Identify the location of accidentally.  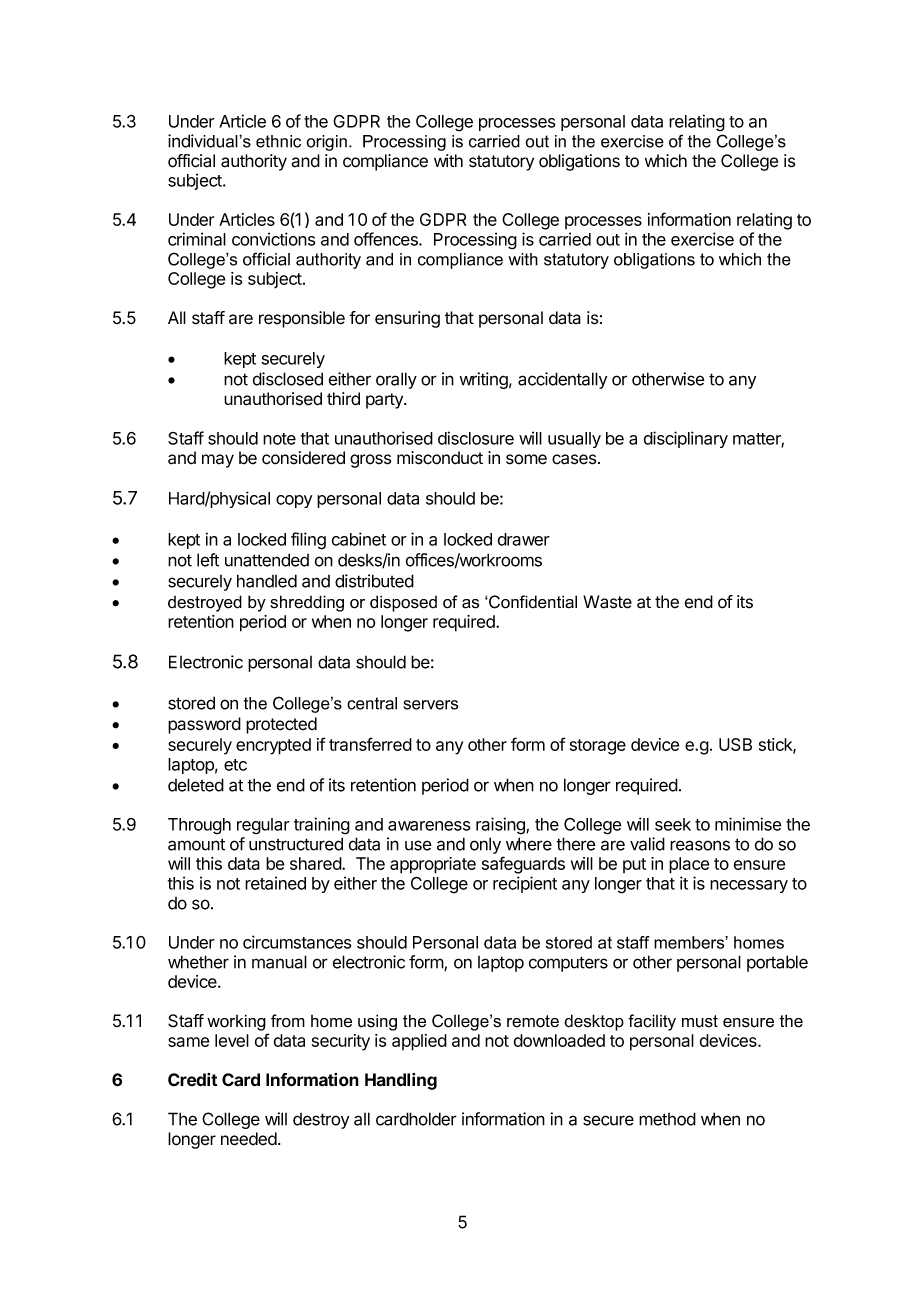
(562, 380).
